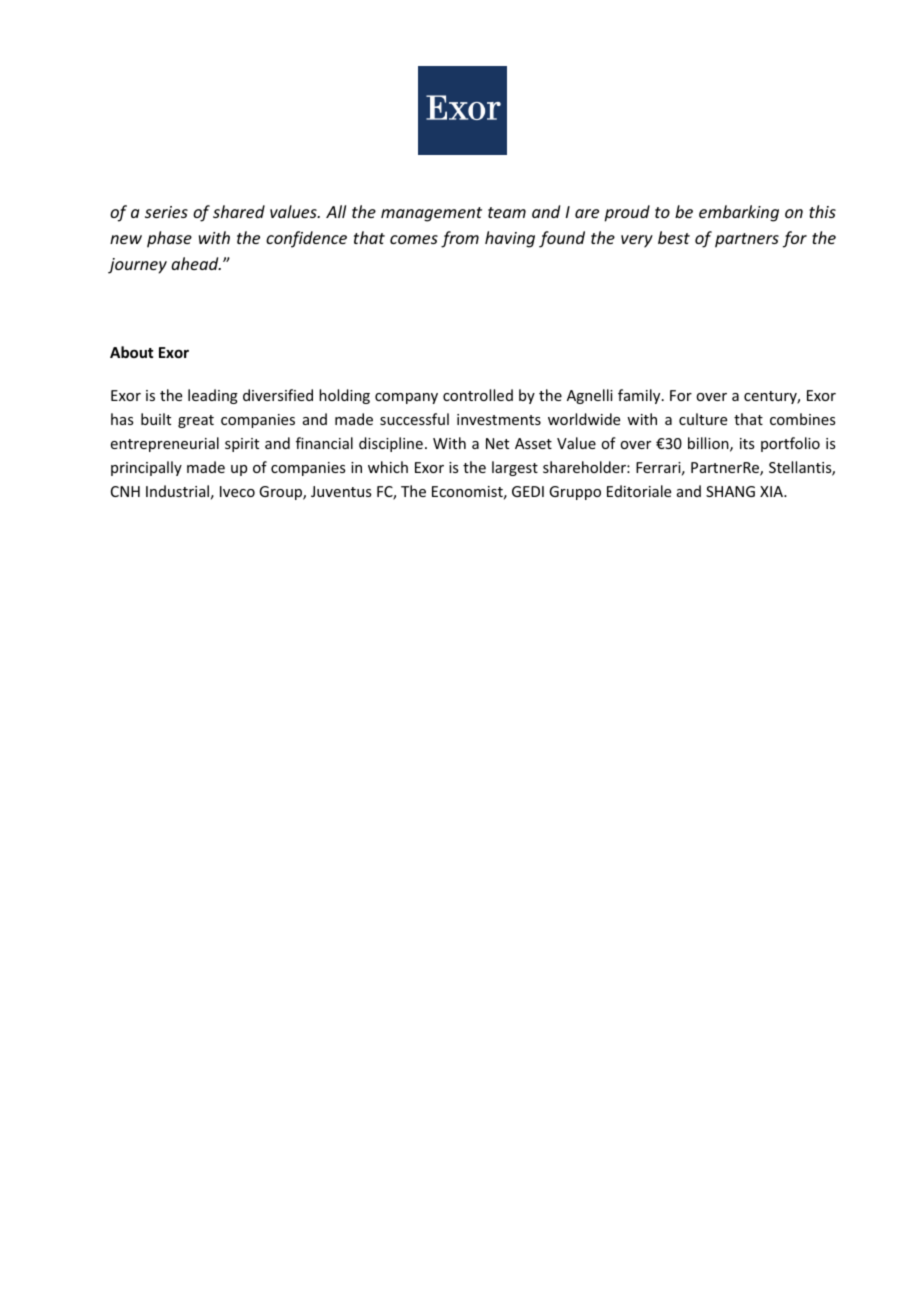 Image resolution: width=924 pixels, height=1309 pixels. I want to click on partners, so click(747, 240).
